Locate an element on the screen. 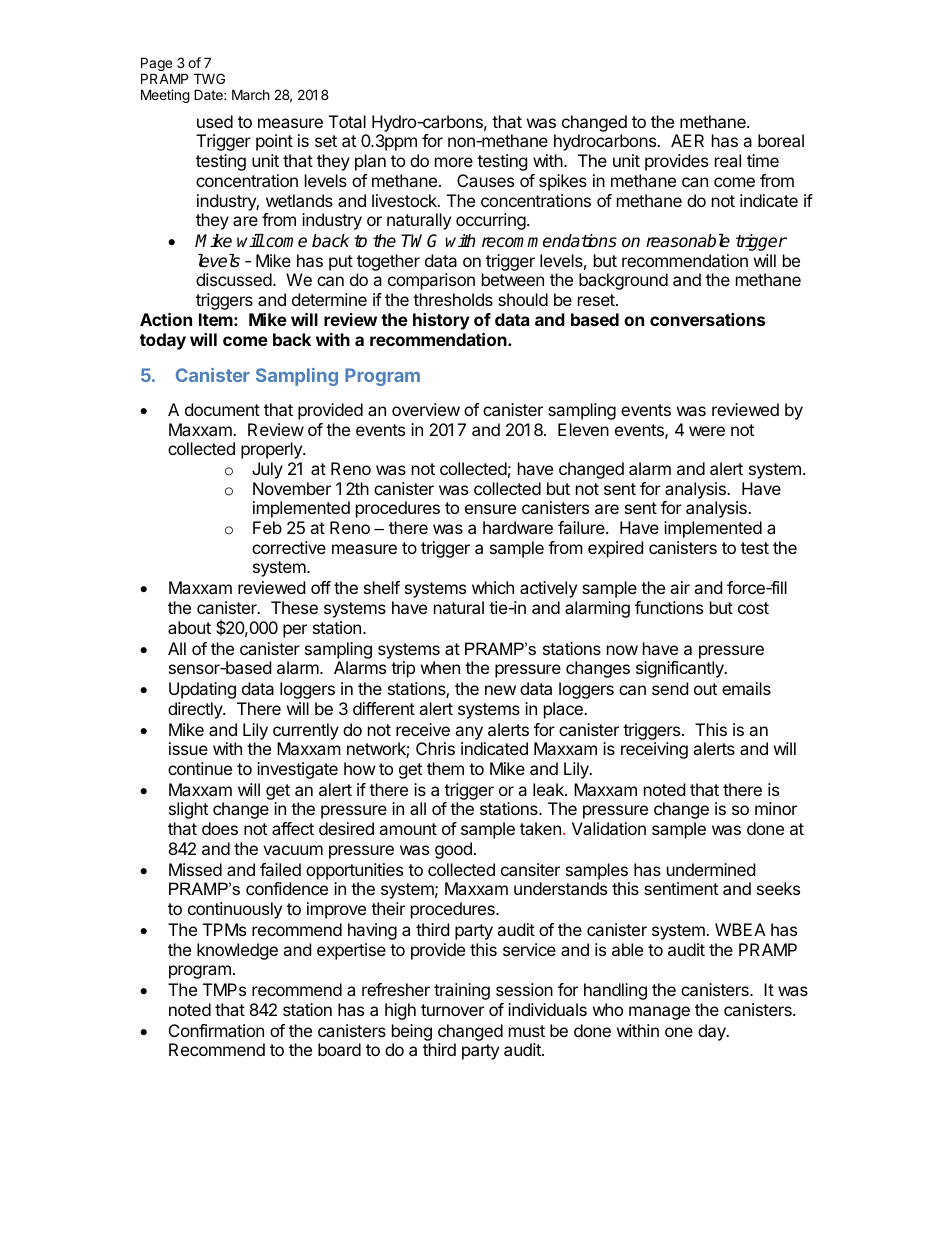 Image resolution: width=952 pixels, height=1233 pixels. document is located at coordinates (222, 409).
